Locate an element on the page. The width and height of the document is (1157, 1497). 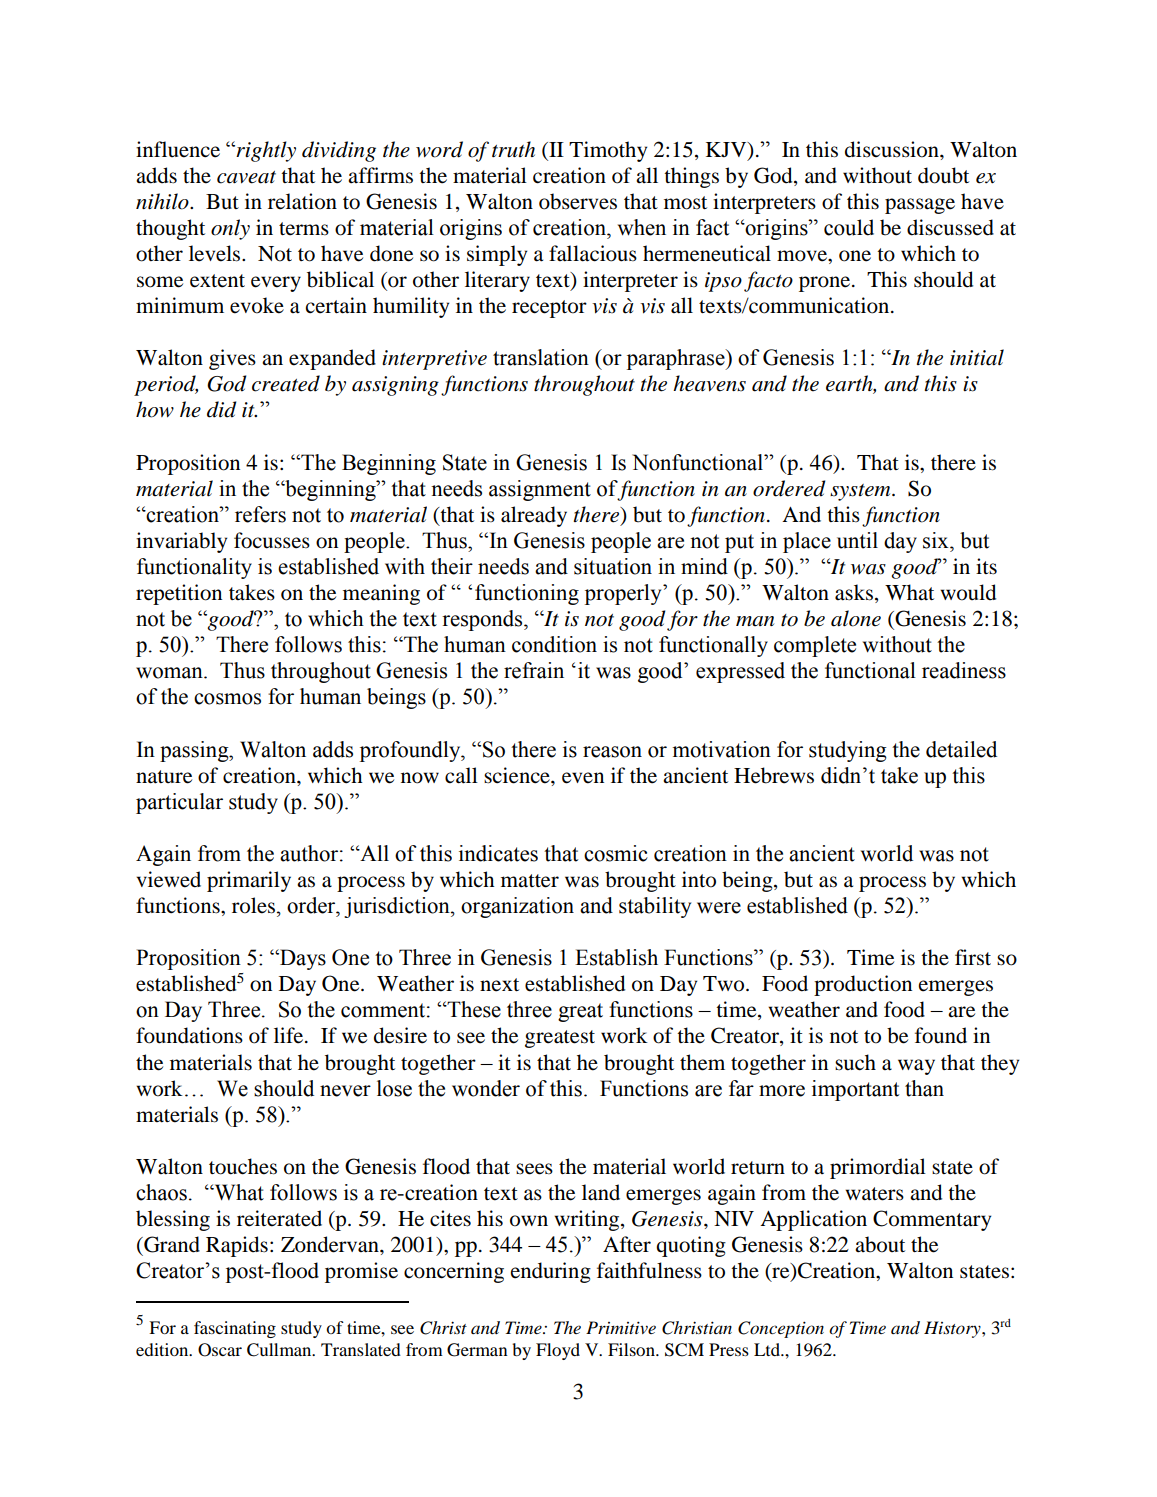
passage is located at coordinates (920, 206).
